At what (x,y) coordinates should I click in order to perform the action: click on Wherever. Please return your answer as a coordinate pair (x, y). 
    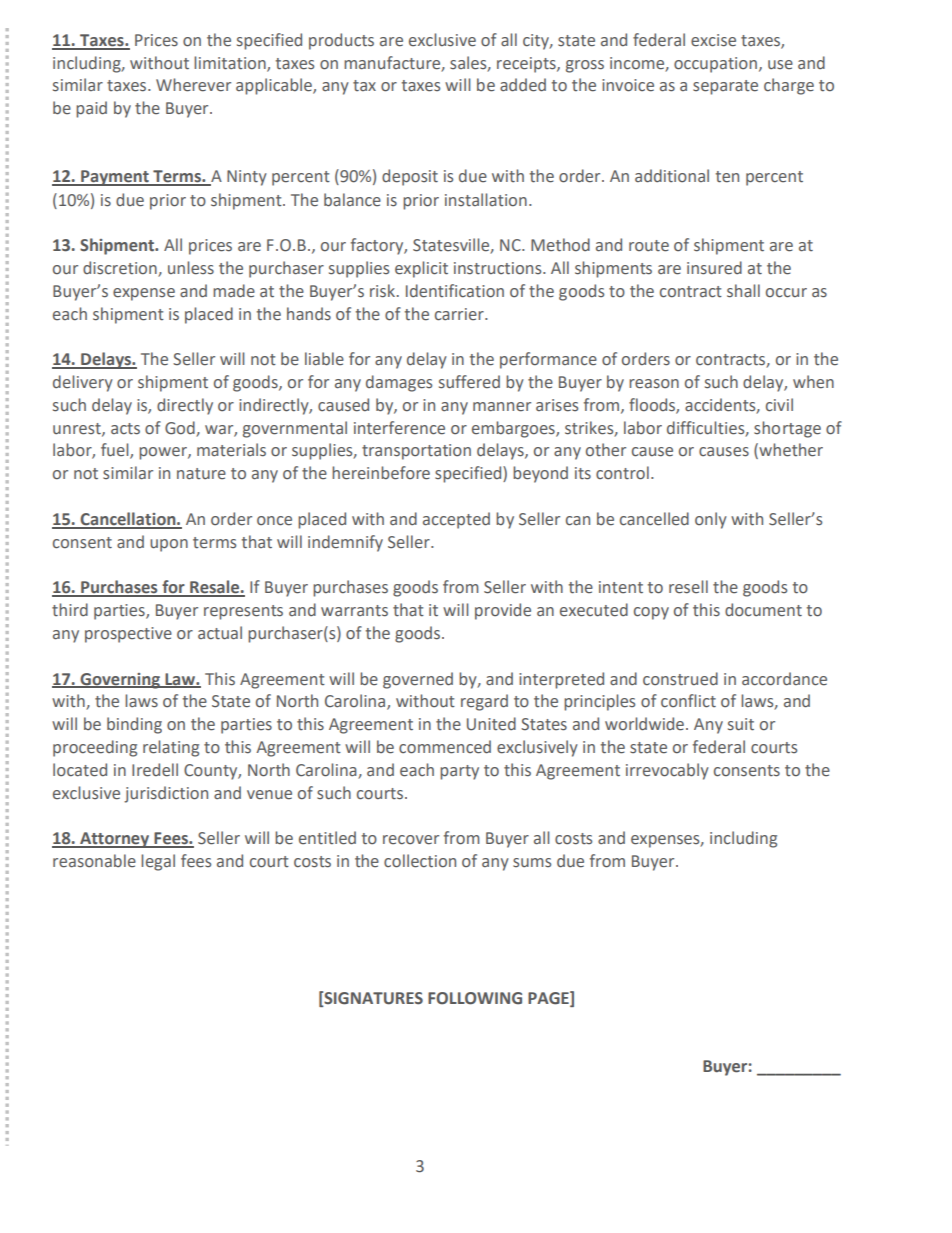
    Looking at the image, I should click on (193, 85).
